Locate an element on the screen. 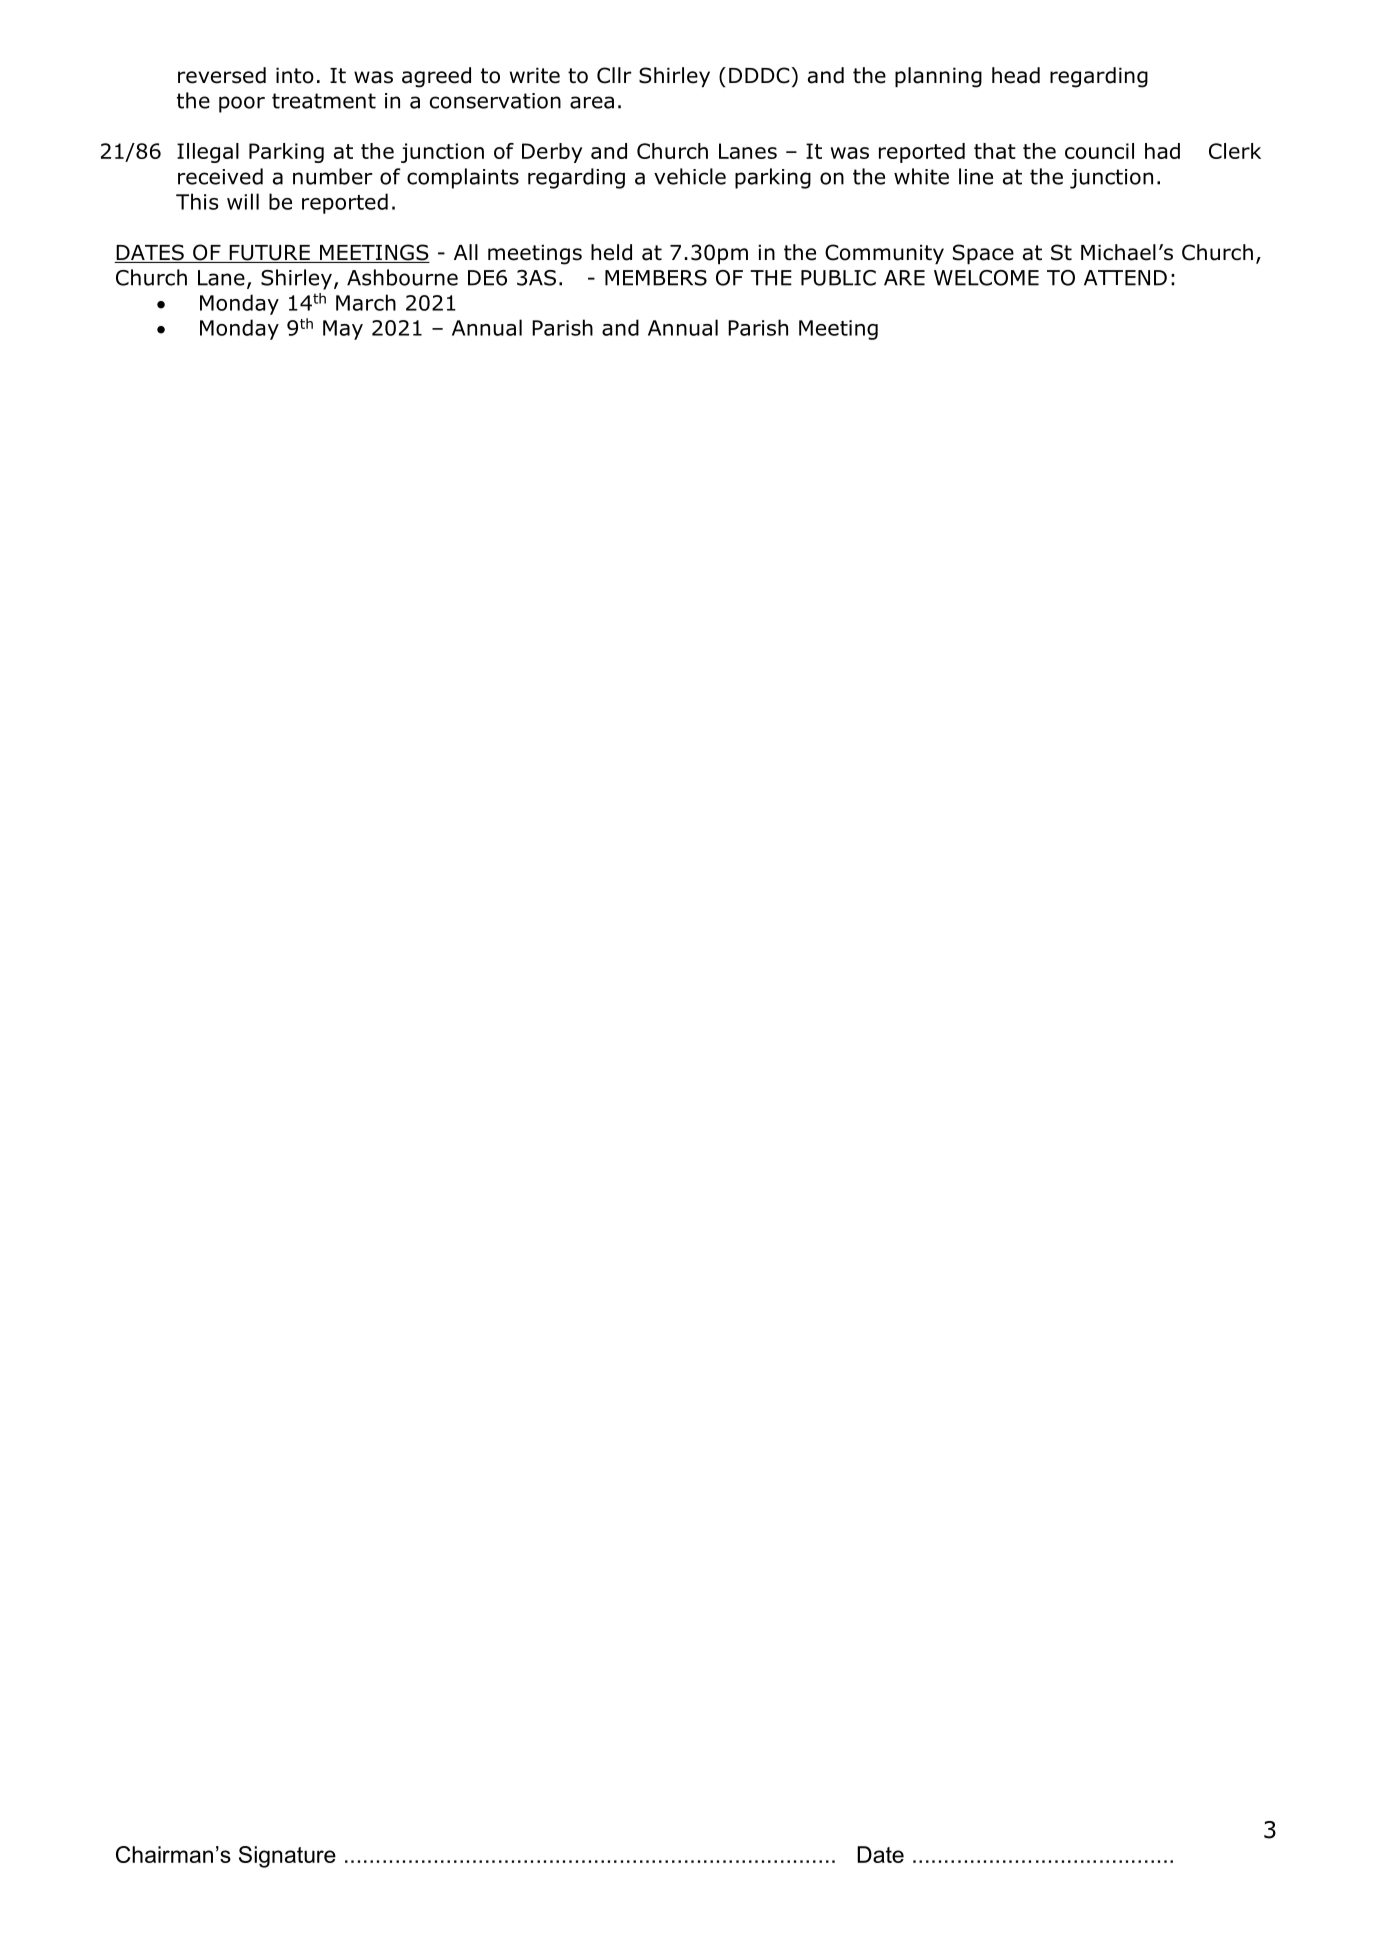  Signature is located at coordinates (287, 1857).
